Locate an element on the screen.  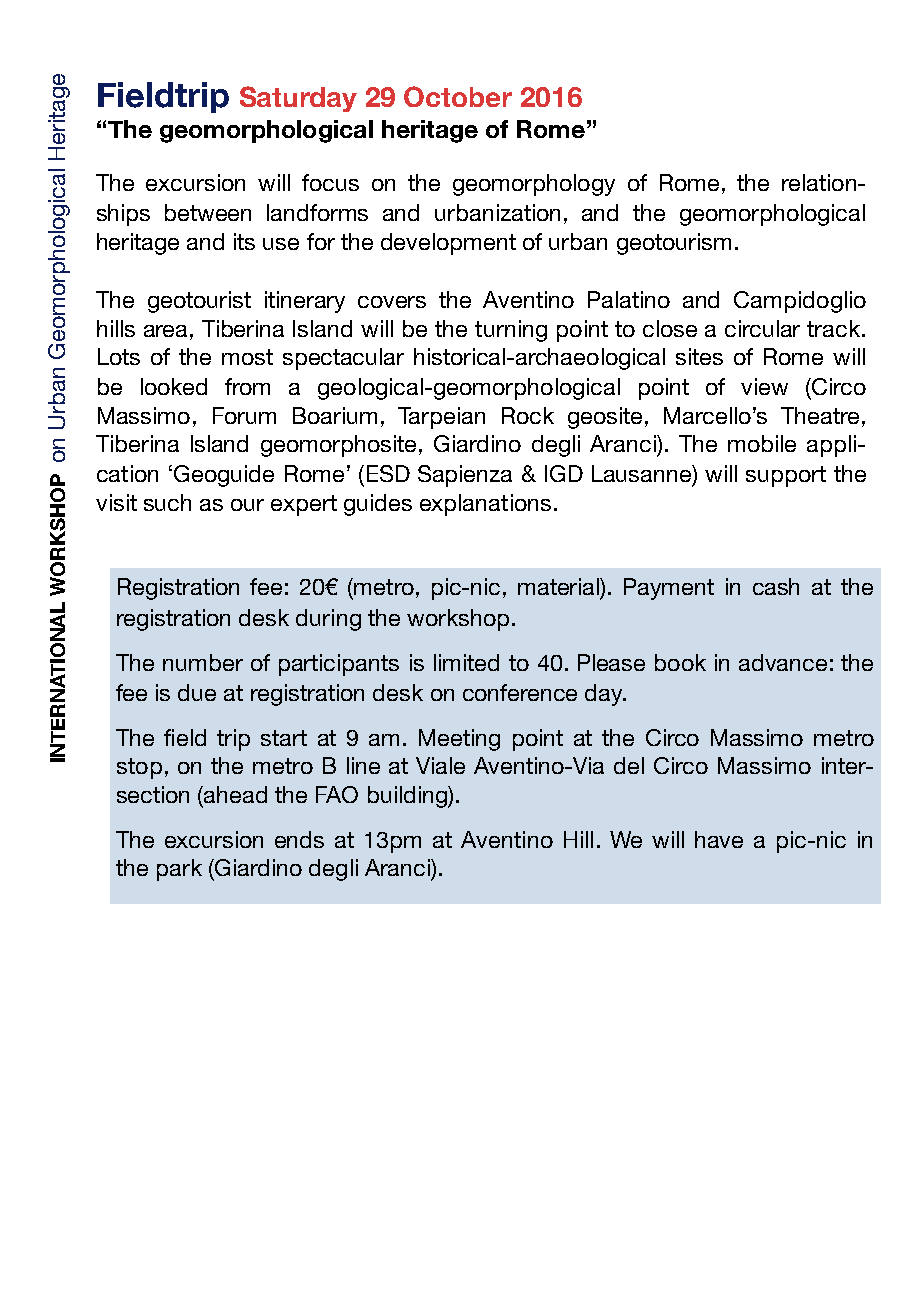
October is located at coordinates (458, 96).
